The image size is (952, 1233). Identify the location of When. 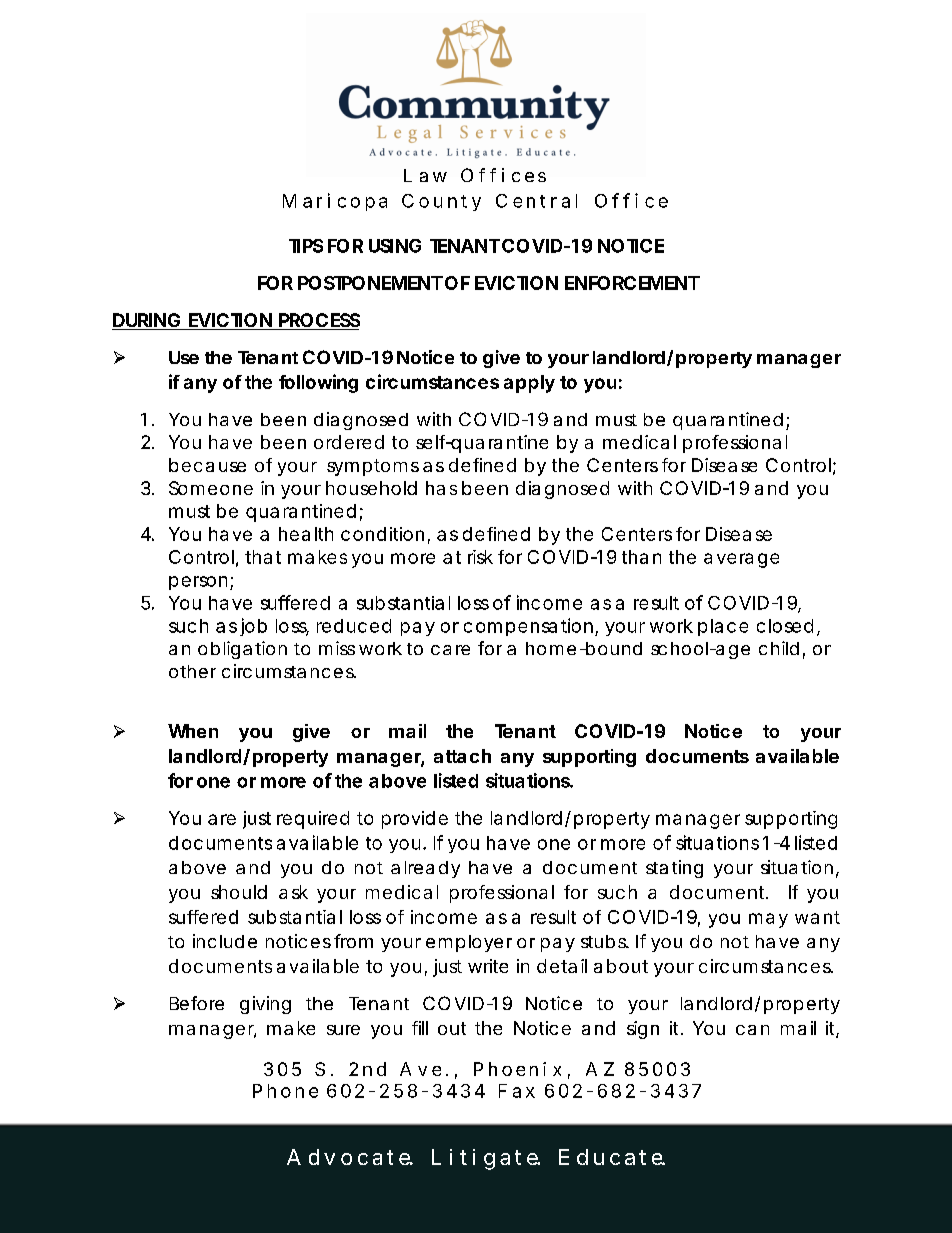
(193, 731).
